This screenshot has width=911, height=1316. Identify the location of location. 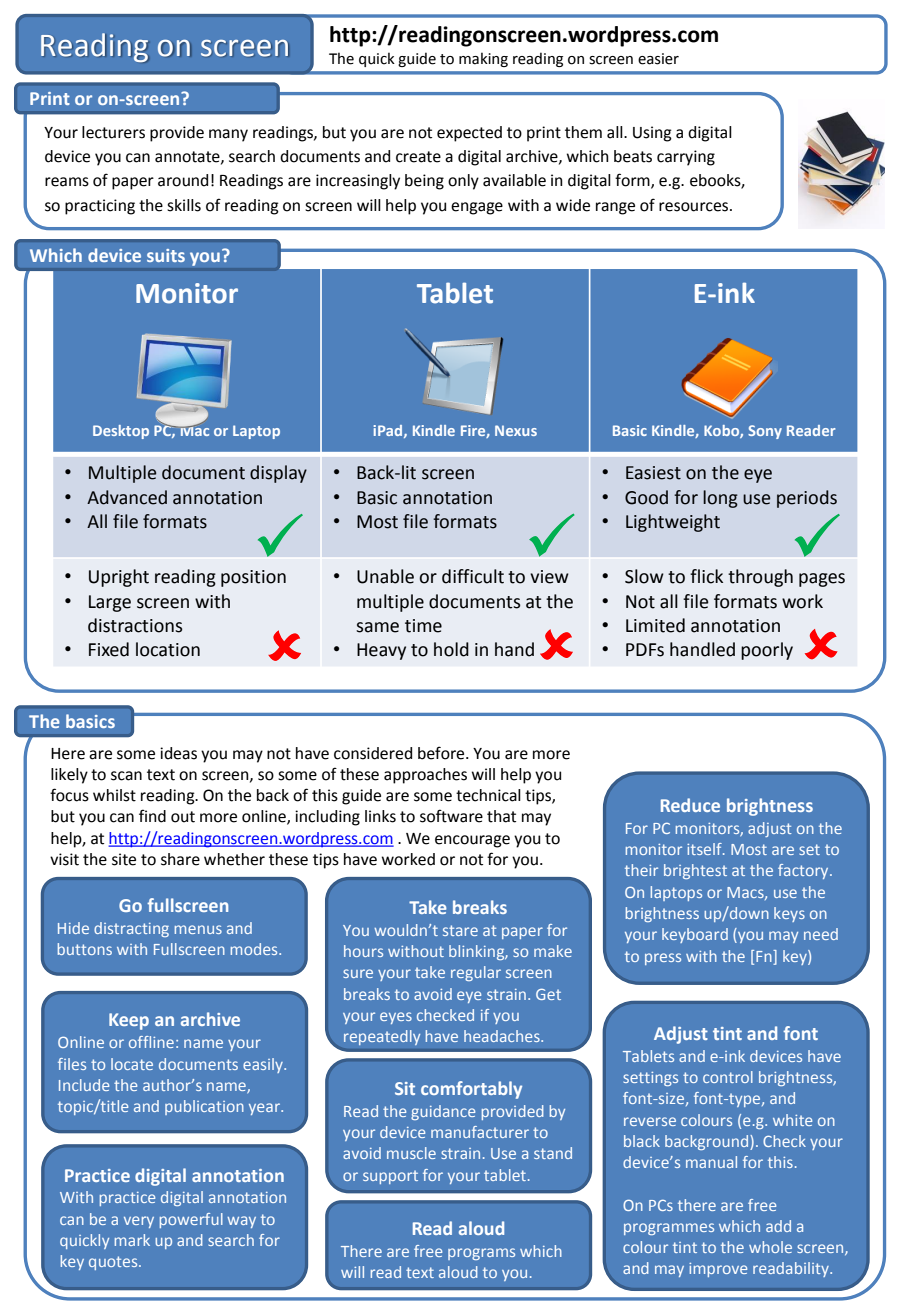
(168, 649).
